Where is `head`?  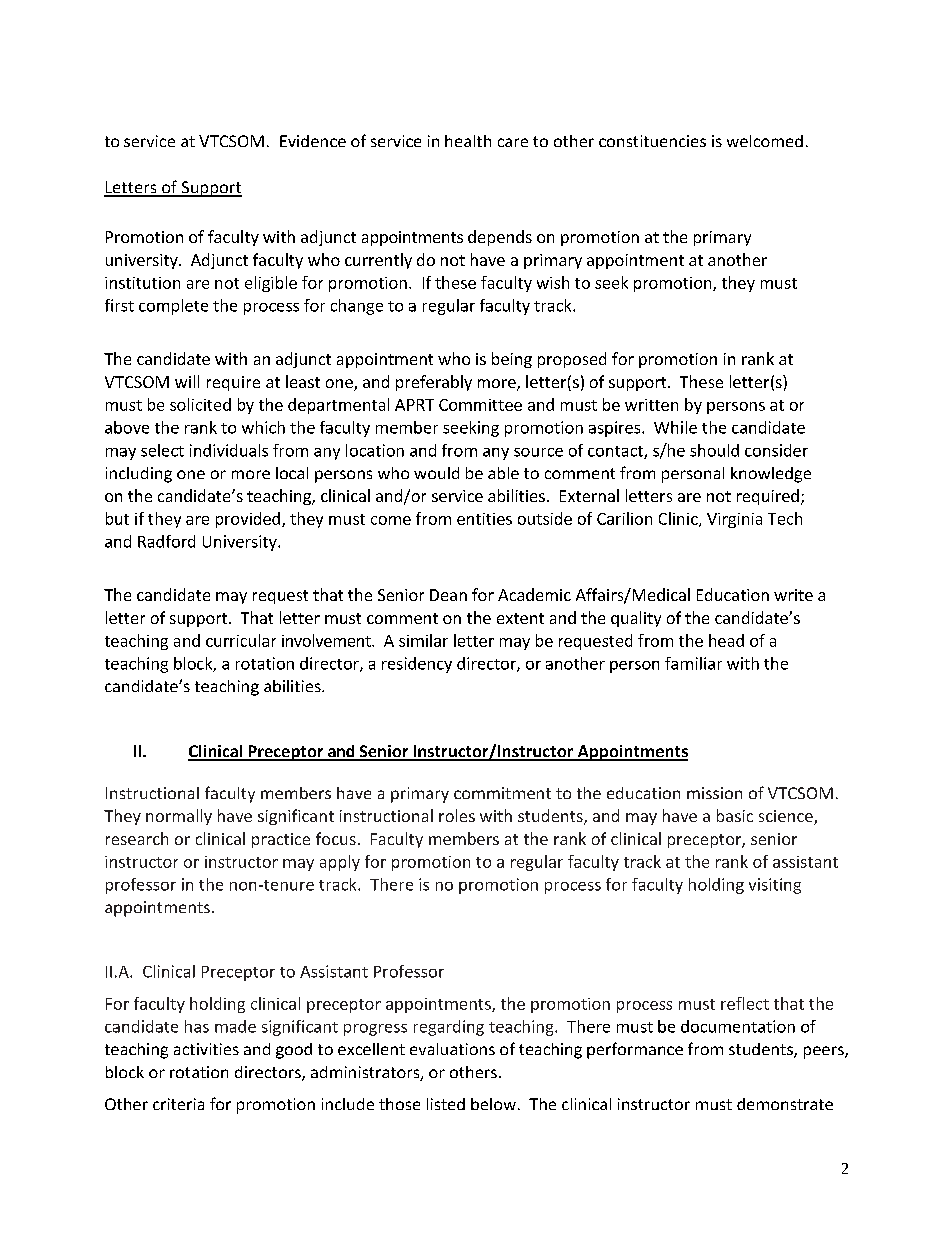
head is located at coordinates (726, 640).
